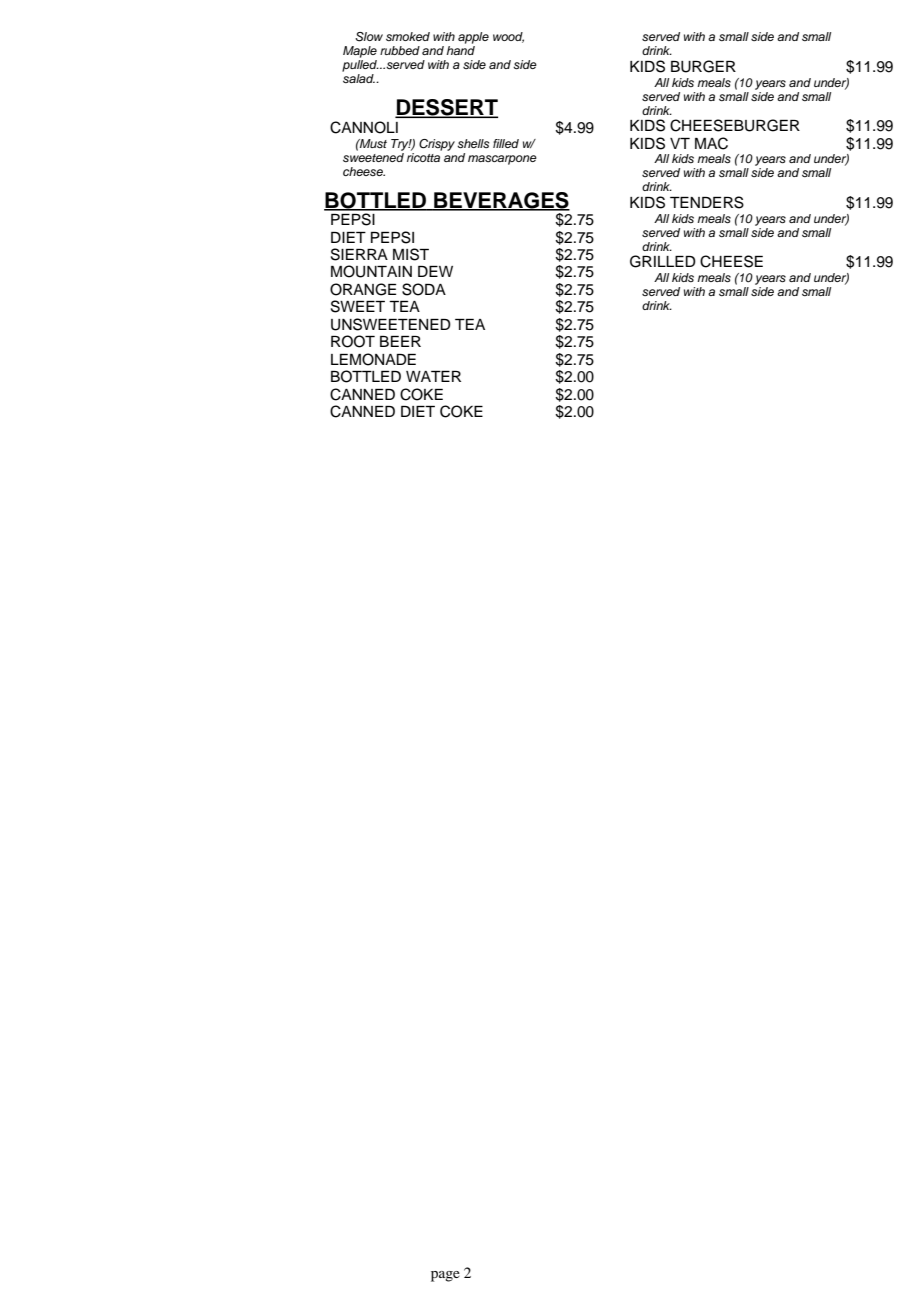  Describe the element at coordinates (707, 202) in the page. I see `TENDERS` at that location.
